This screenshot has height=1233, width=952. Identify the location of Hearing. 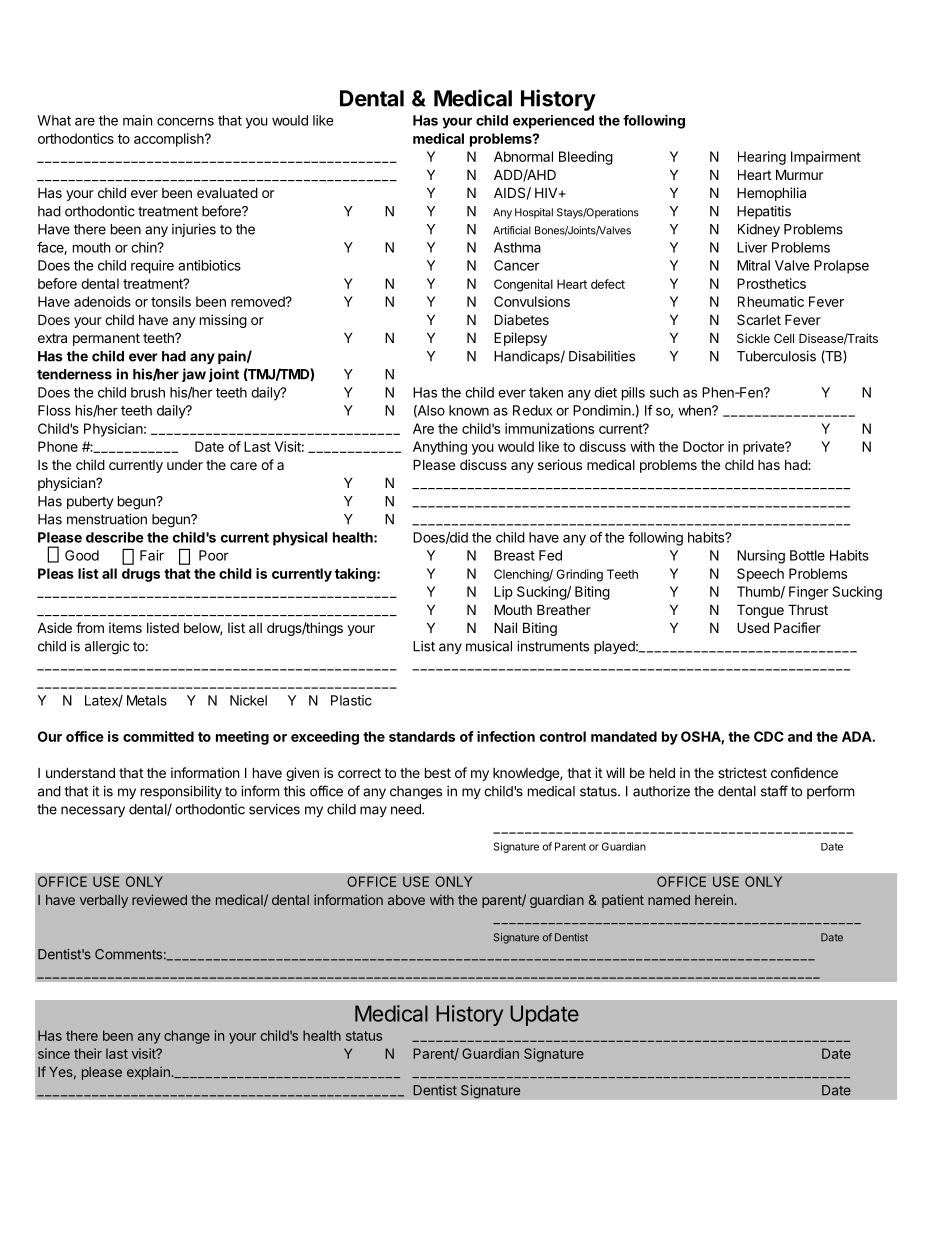
(762, 158).
